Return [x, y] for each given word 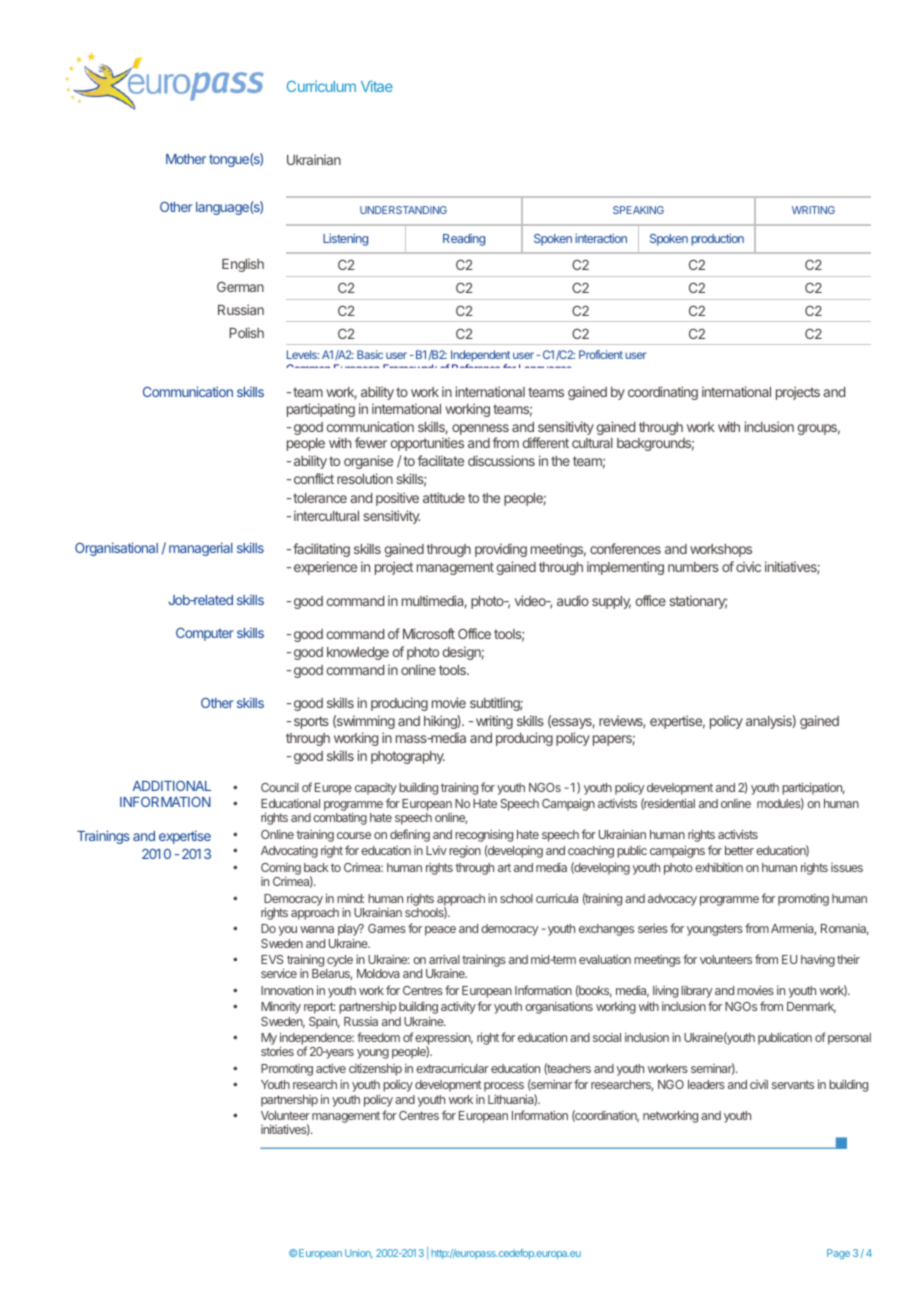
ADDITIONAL [172, 786]
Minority [281, 1008]
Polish [246, 332]
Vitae [377, 86]
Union [359, 1254]
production [717, 240]
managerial [201, 549]
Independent [479, 357]
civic [748, 566]
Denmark [811, 1007]
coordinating [663, 393]
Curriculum [321, 86]
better [739, 850]
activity [458, 1007]
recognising [484, 835]
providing [501, 550]
